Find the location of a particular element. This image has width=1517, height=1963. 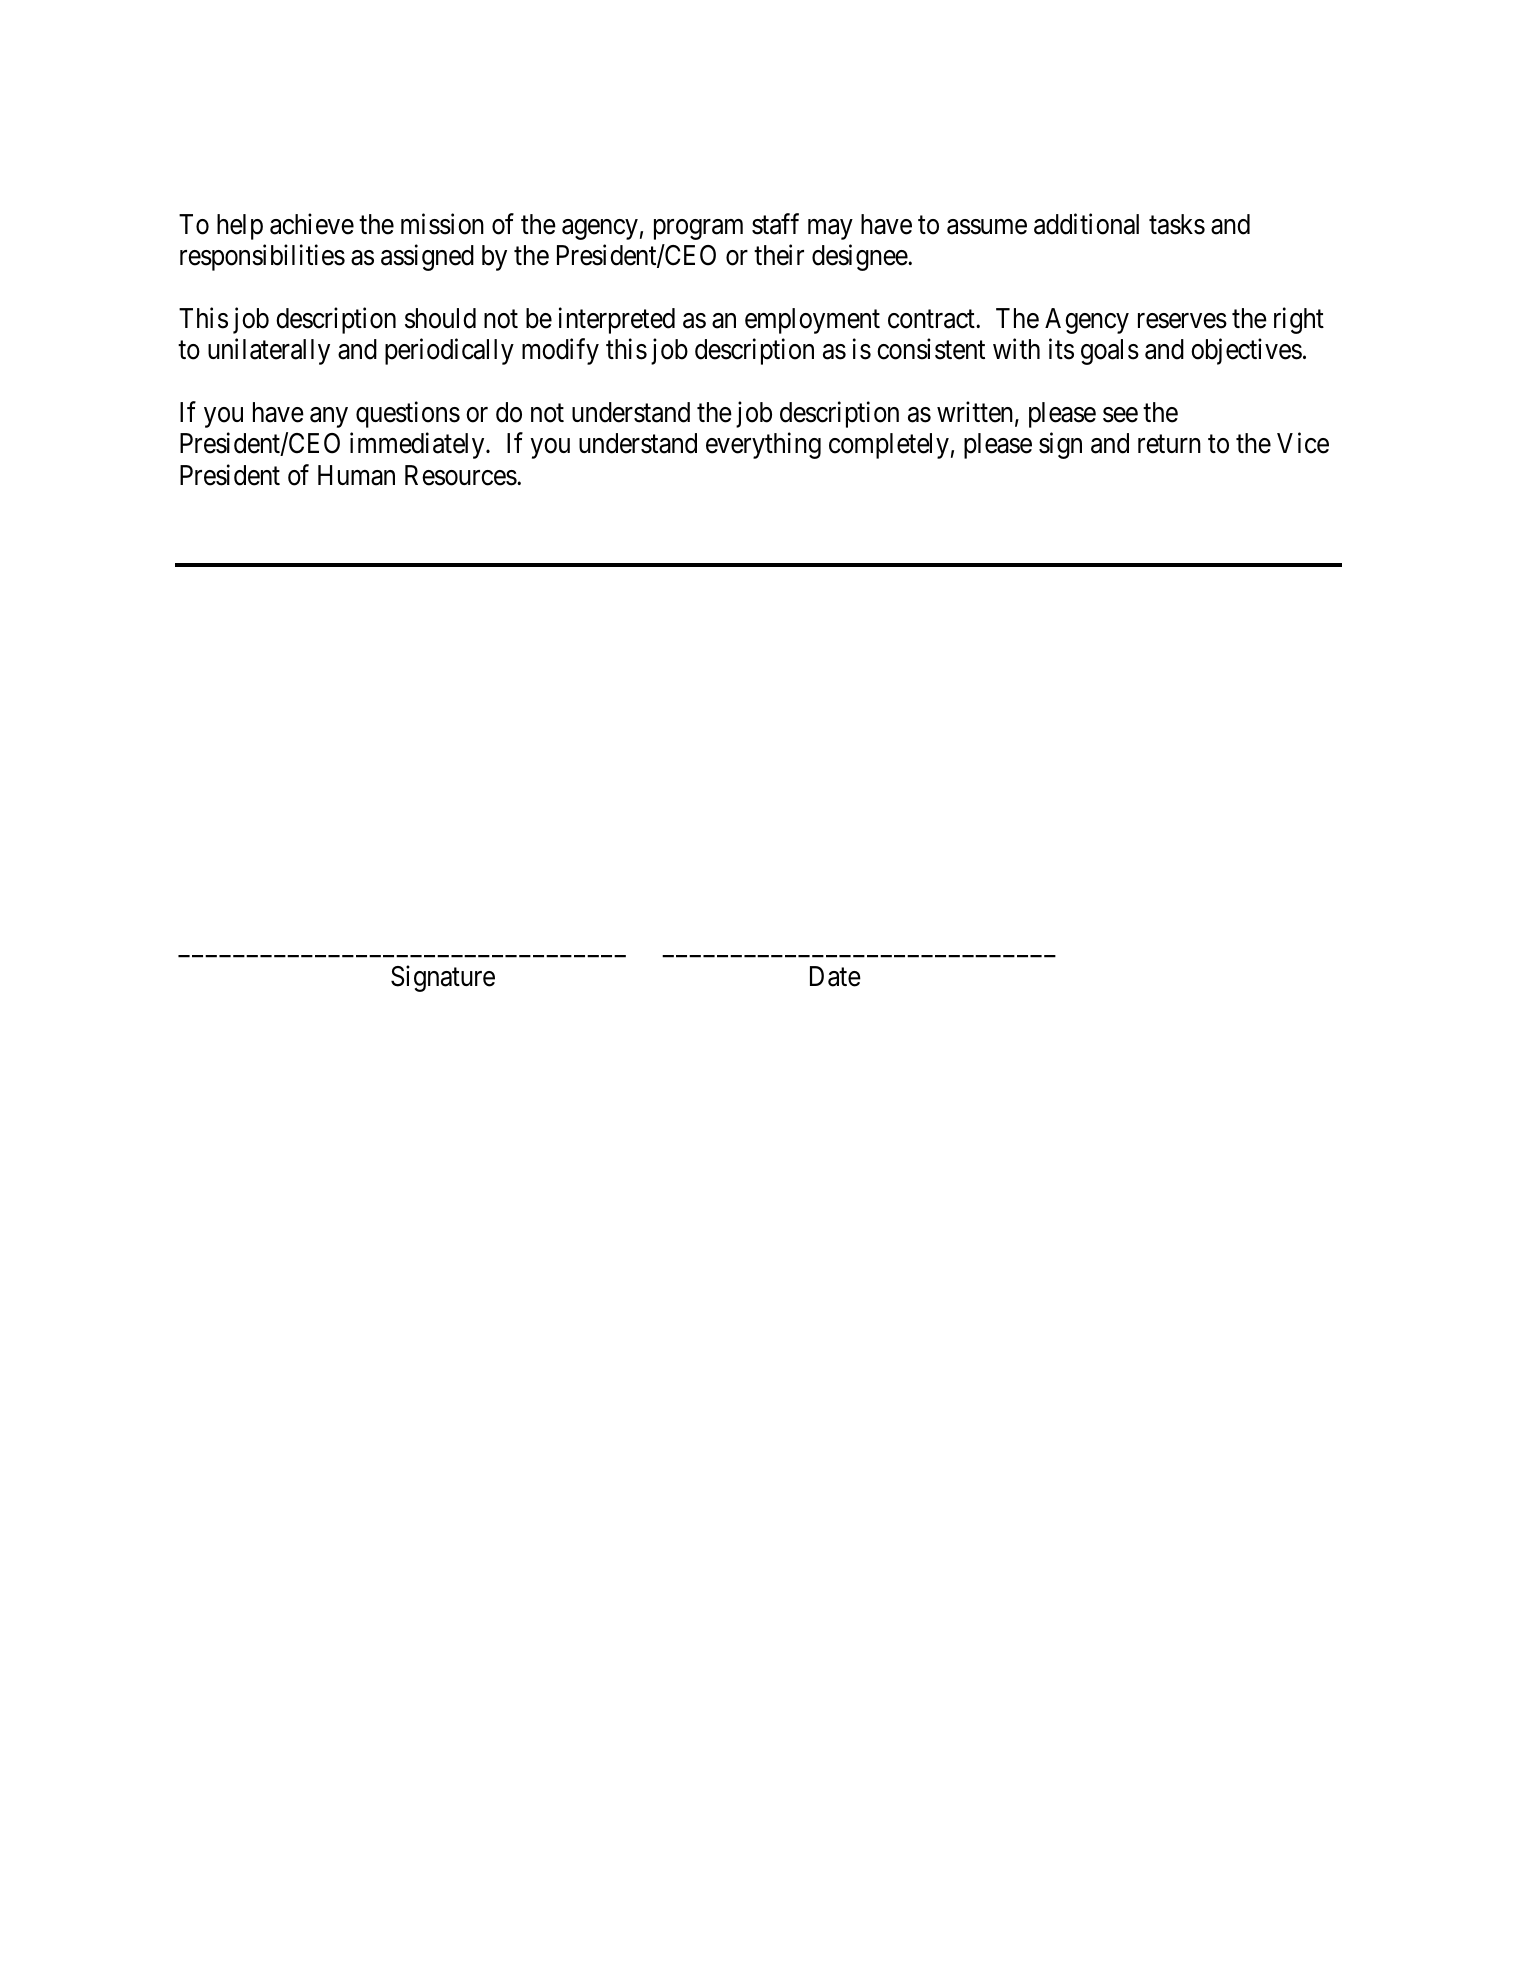

achieve is located at coordinates (312, 224).
